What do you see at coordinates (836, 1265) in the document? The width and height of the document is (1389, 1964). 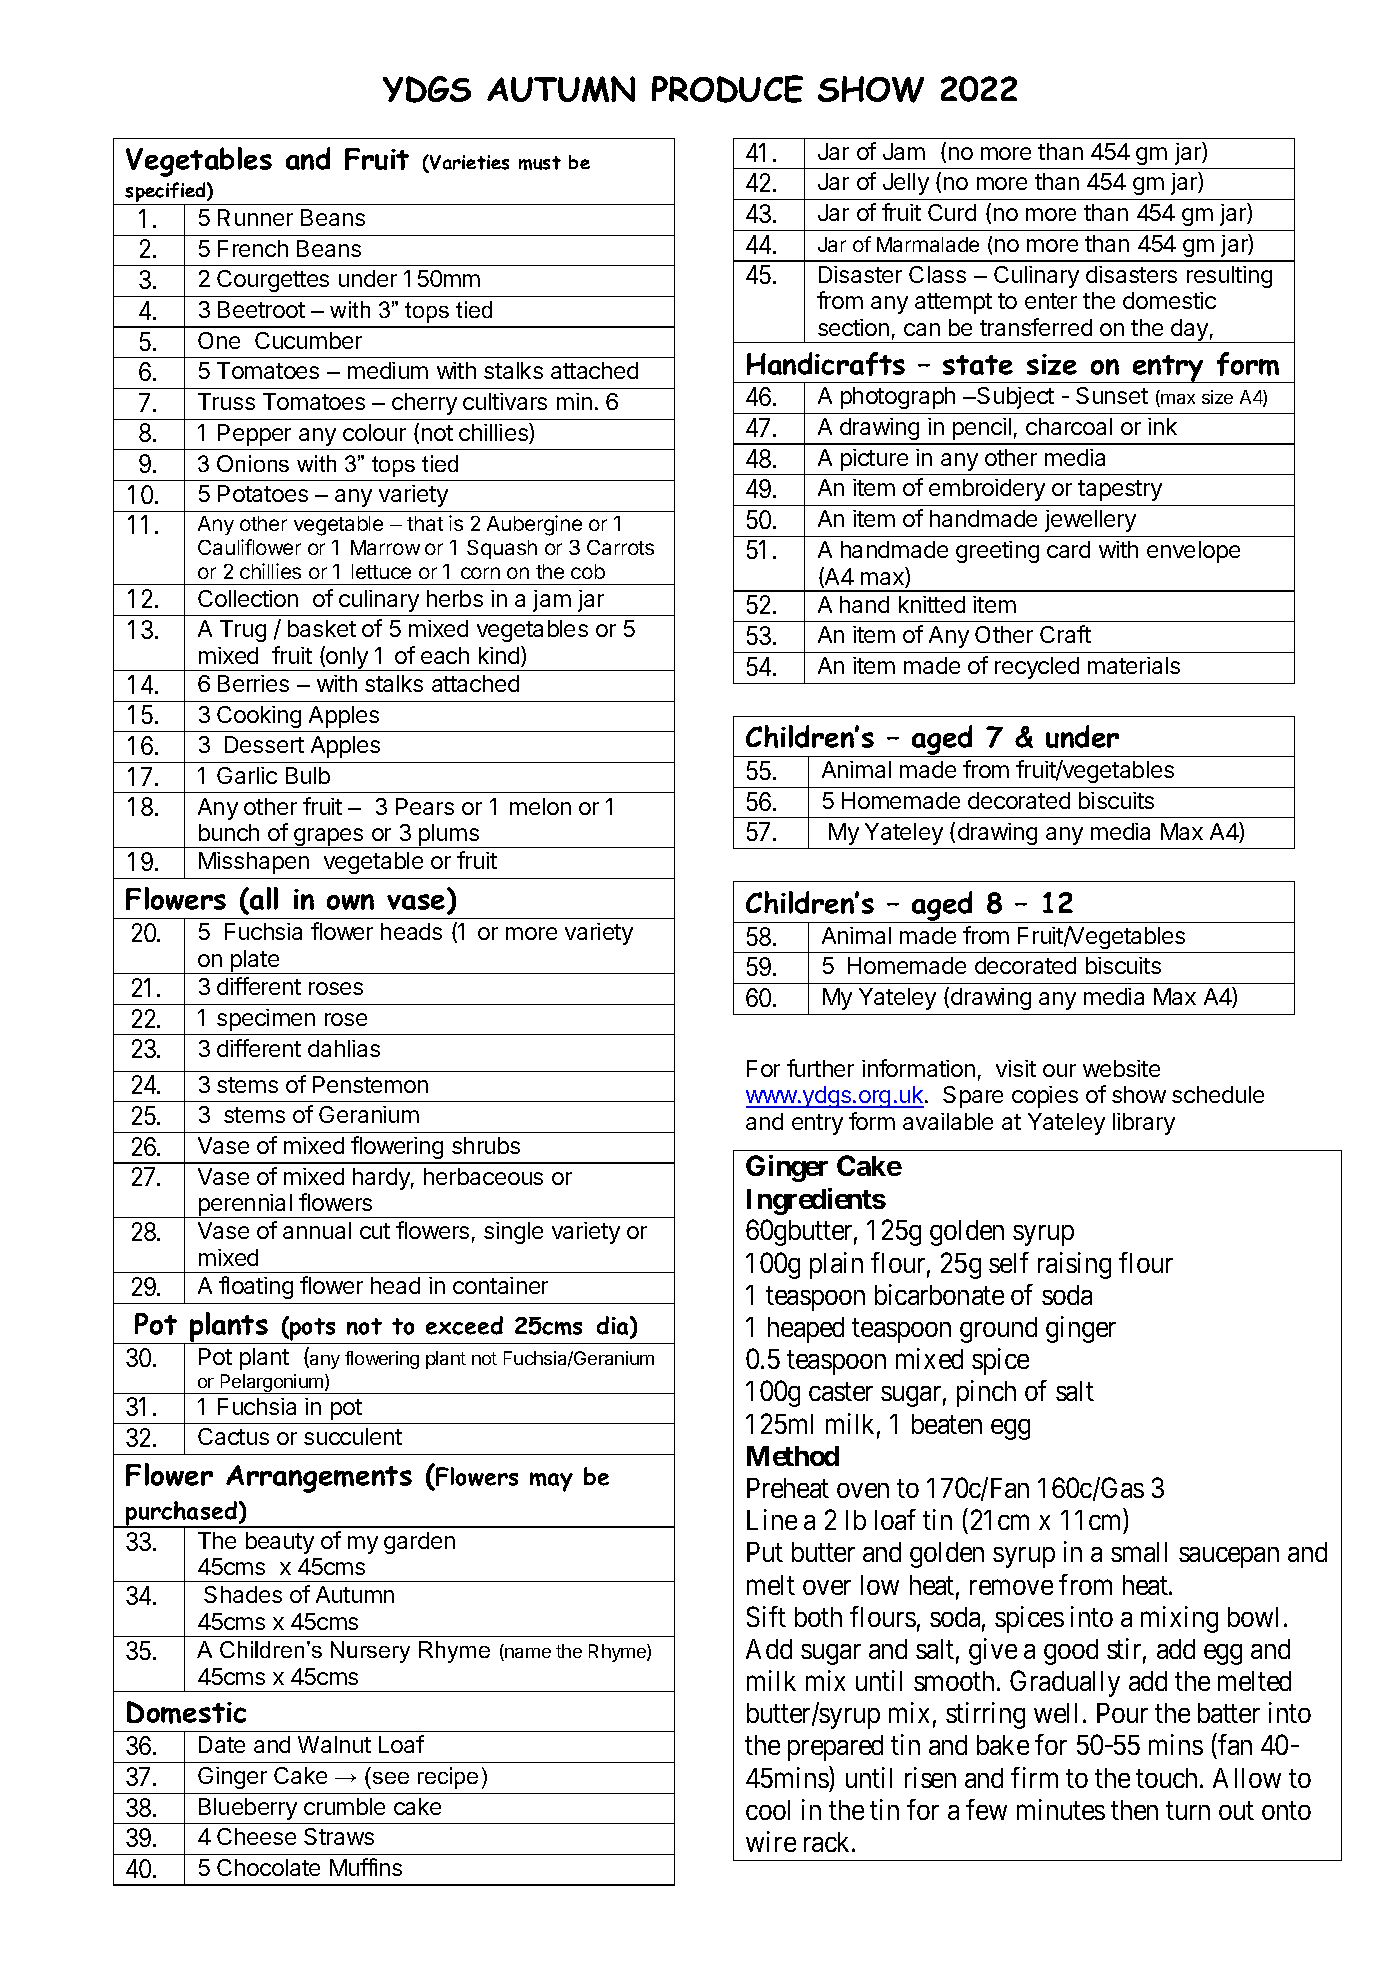 I see `plain` at bounding box center [836, 1265].
